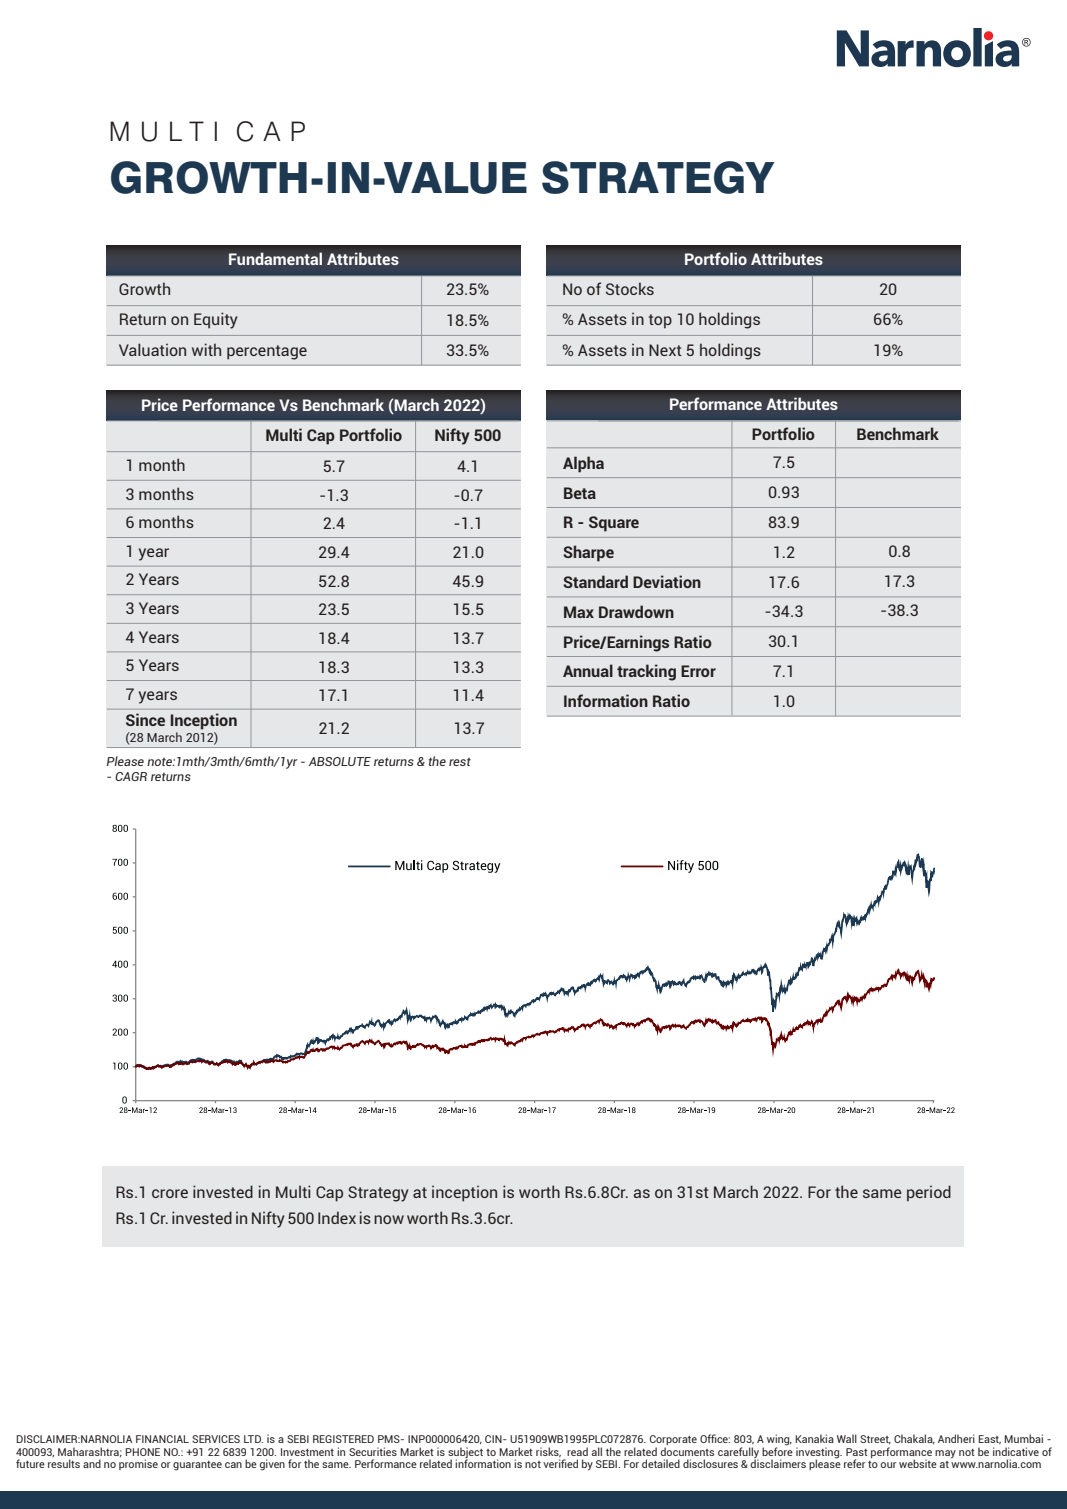 The width and height of the screenshot is (1067, 1509). What do you see at coordinates (595, 581) in the screenshot?
I see `Standard` at bounding box center [595, 581].
